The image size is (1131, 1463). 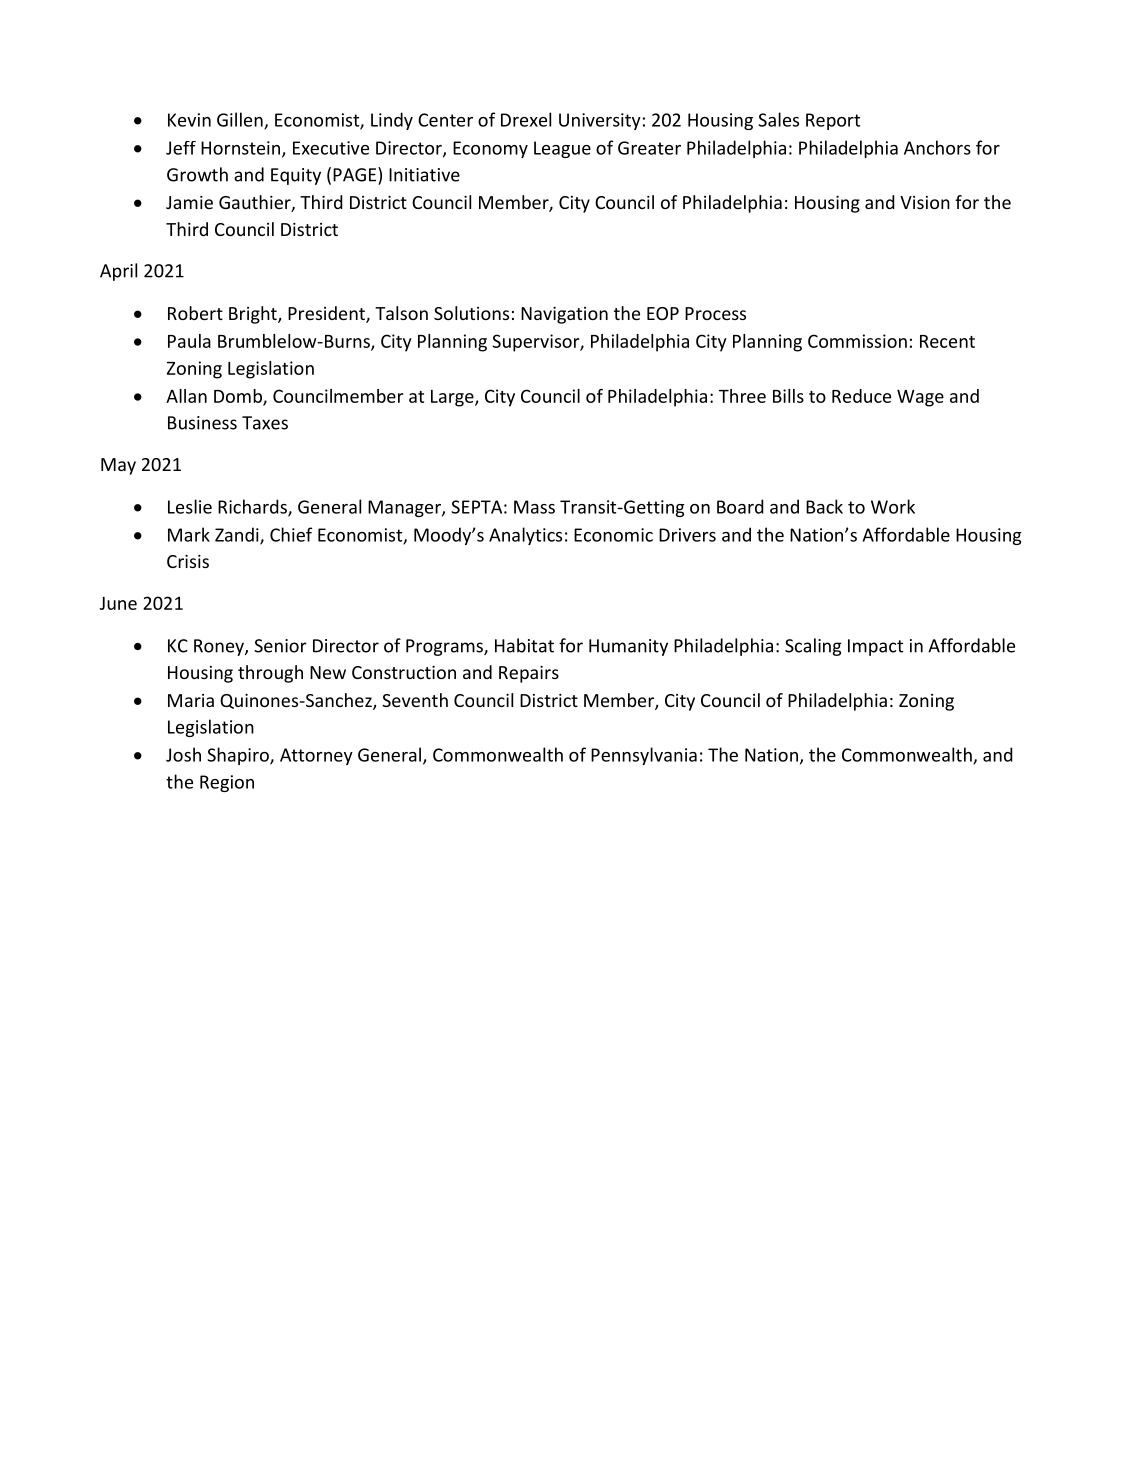 What do you see at coordinates (833, 121) in the screenshot?
I see `Report` at bounding box center [833, 121].
